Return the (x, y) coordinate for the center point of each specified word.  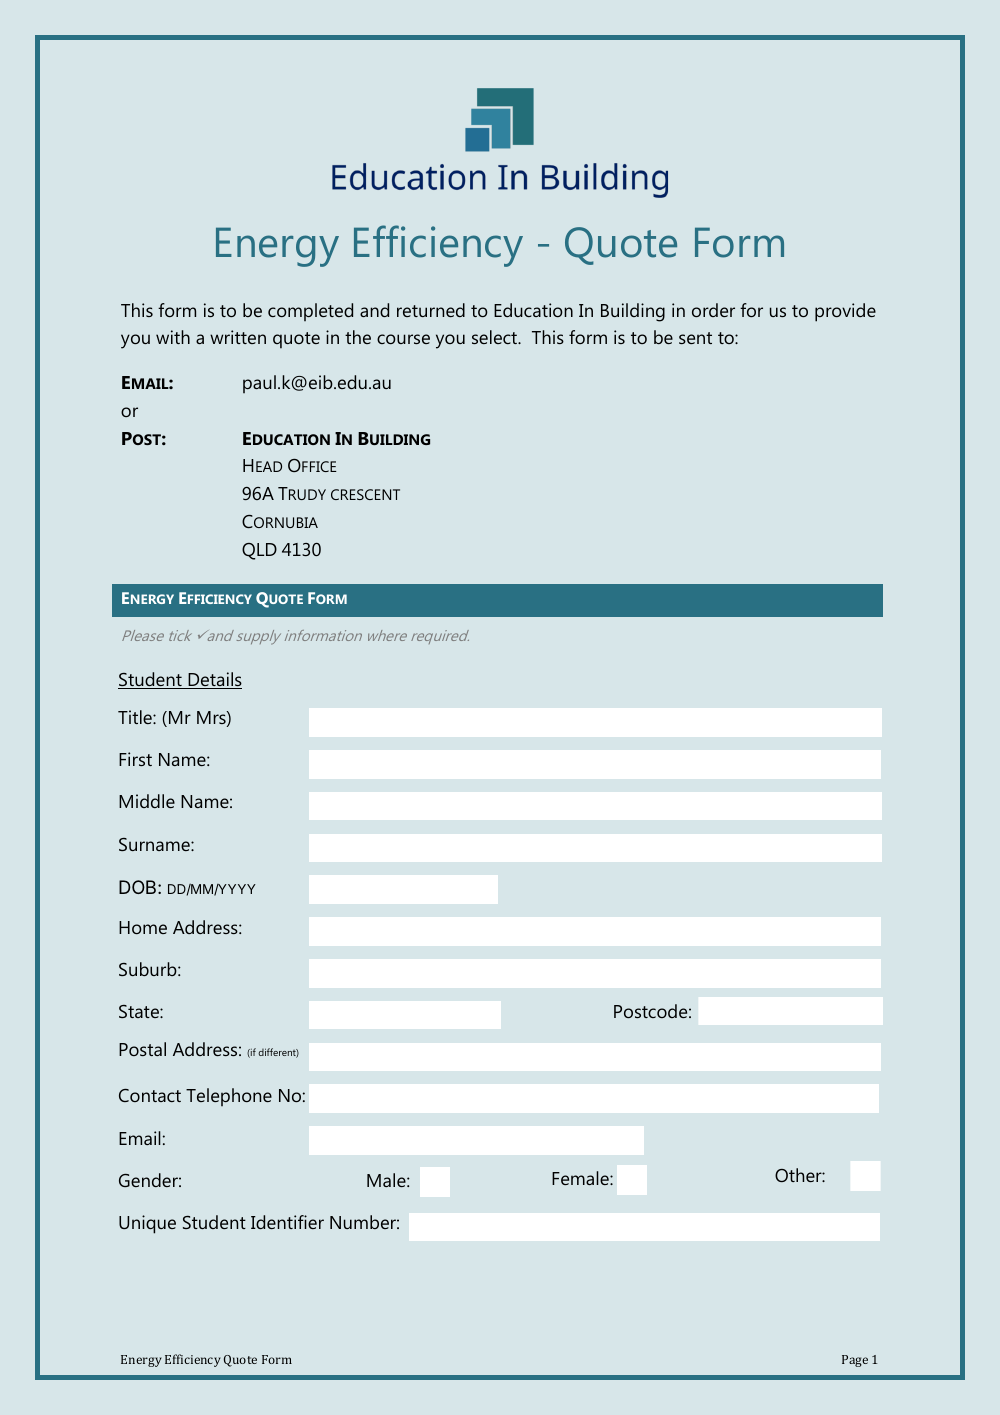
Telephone (229, 1097)
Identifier (287, 1222)
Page (855, 1361)
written (238, 337)
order (713, 310)
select (495, 337)
